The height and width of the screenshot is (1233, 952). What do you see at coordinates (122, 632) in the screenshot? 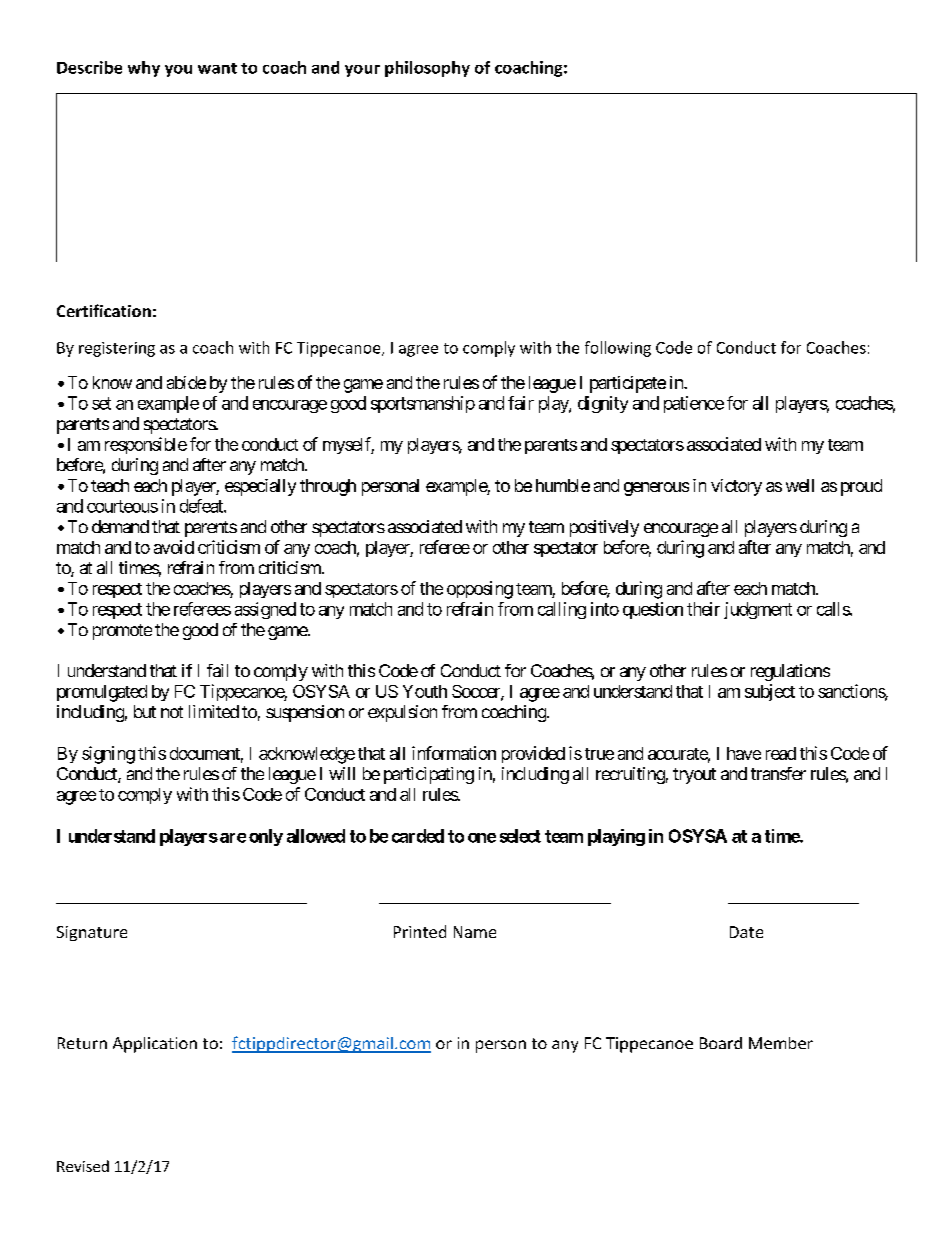
I see `promote` at bounding box center [122, 632].
